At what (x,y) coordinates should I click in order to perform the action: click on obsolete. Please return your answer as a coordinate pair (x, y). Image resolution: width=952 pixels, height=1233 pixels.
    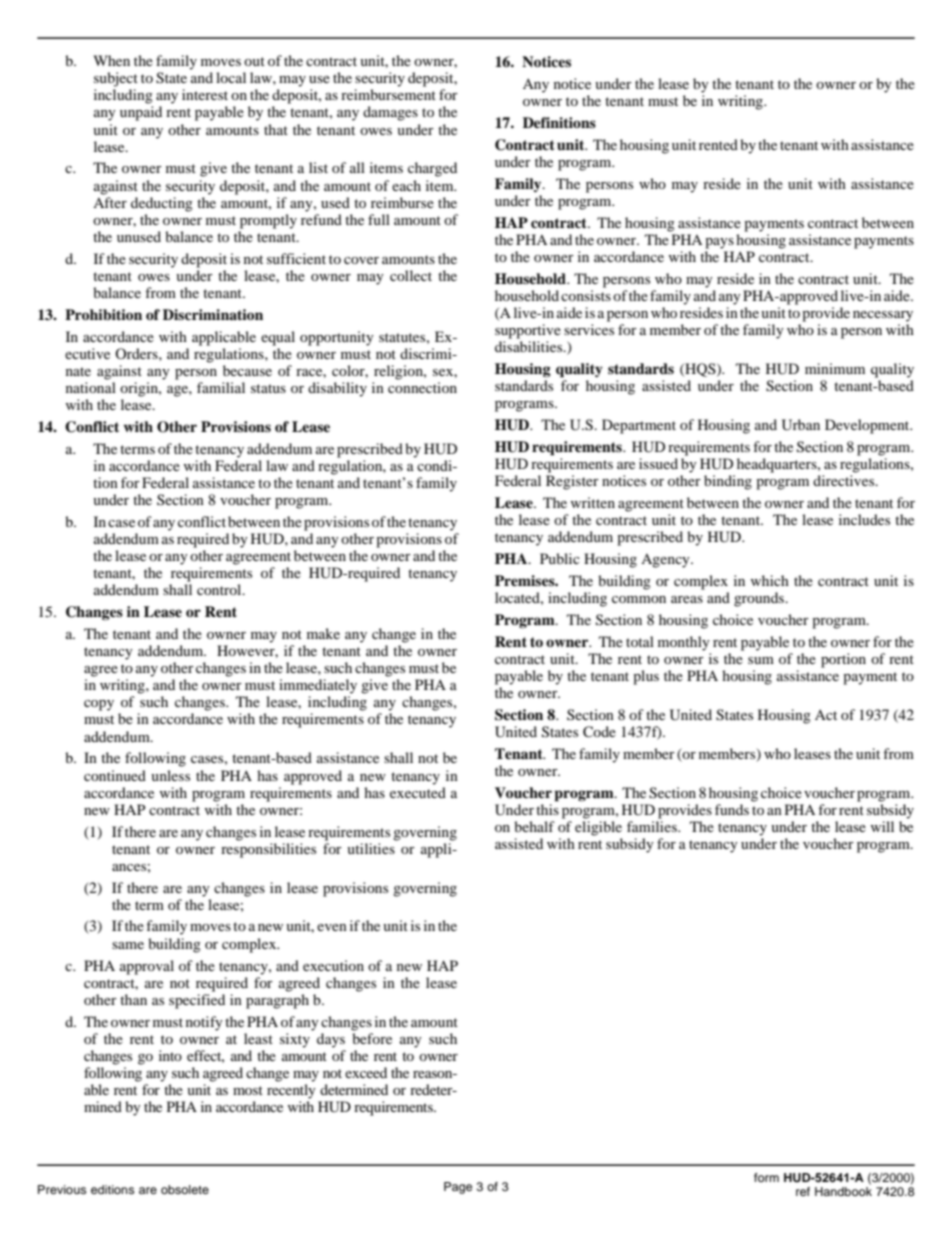
    Looking at the image, I should click on (185, 1189).
